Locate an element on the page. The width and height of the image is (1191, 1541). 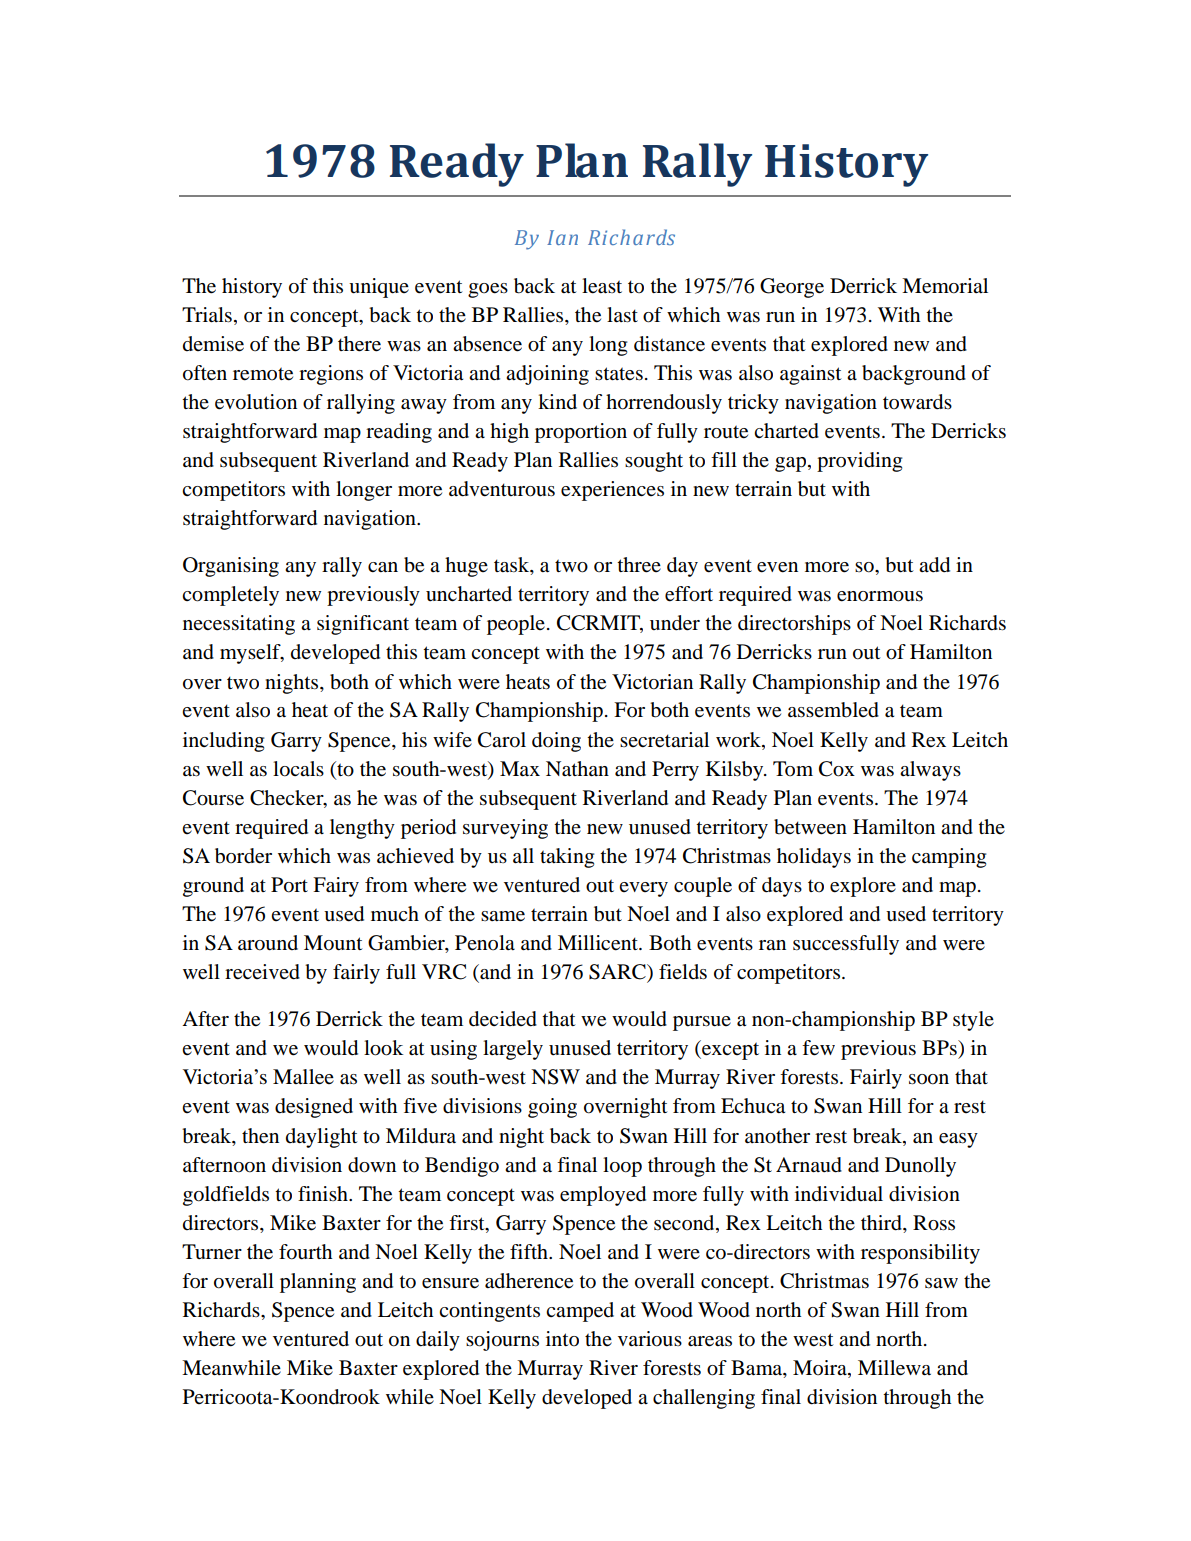
last is located at coordinates (622, 315).
